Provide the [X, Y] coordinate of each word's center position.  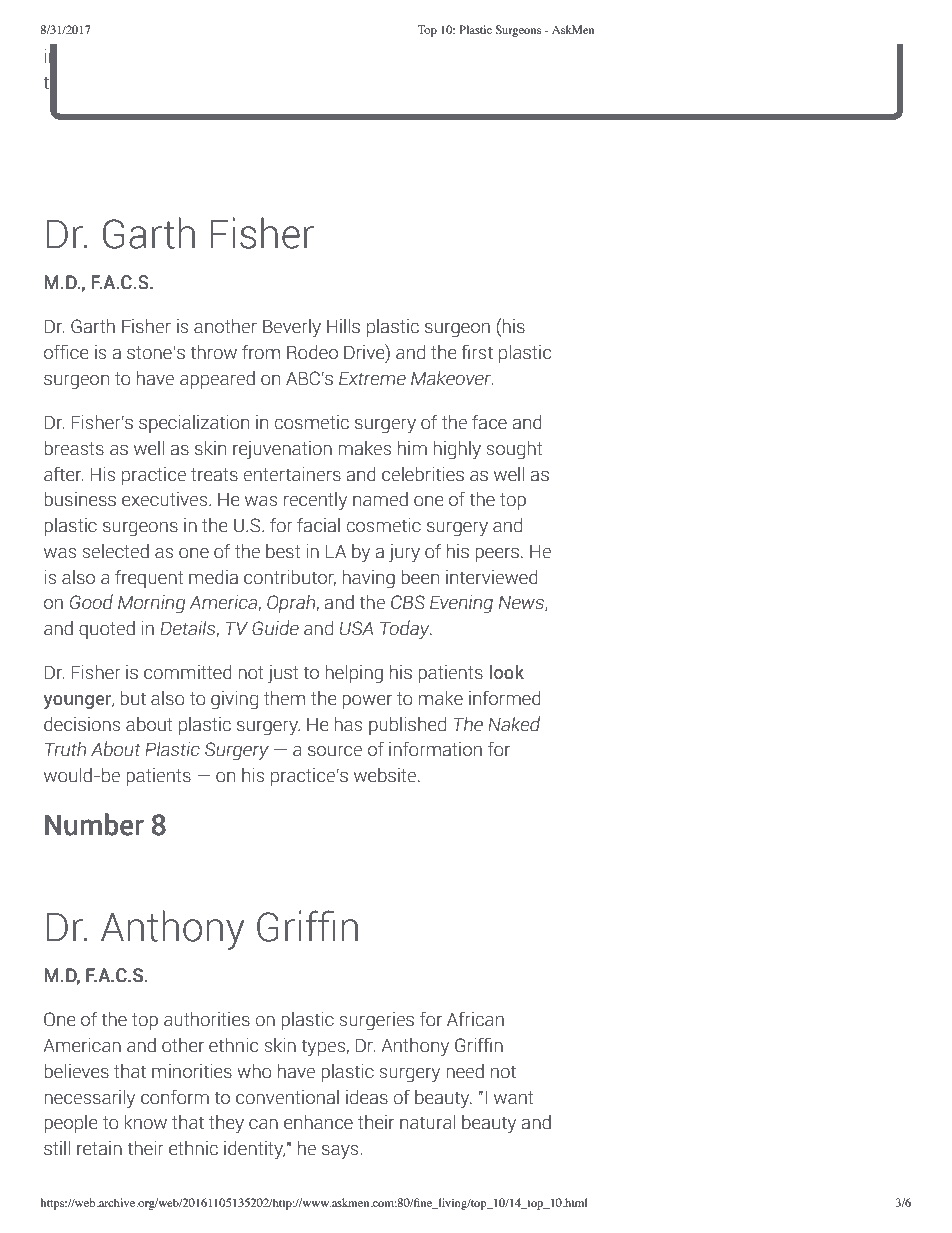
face [489, 422]
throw [213, 352]
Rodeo [312, 352]
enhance [318, 1122]
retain [99, 1148]
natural [427, 1122]
